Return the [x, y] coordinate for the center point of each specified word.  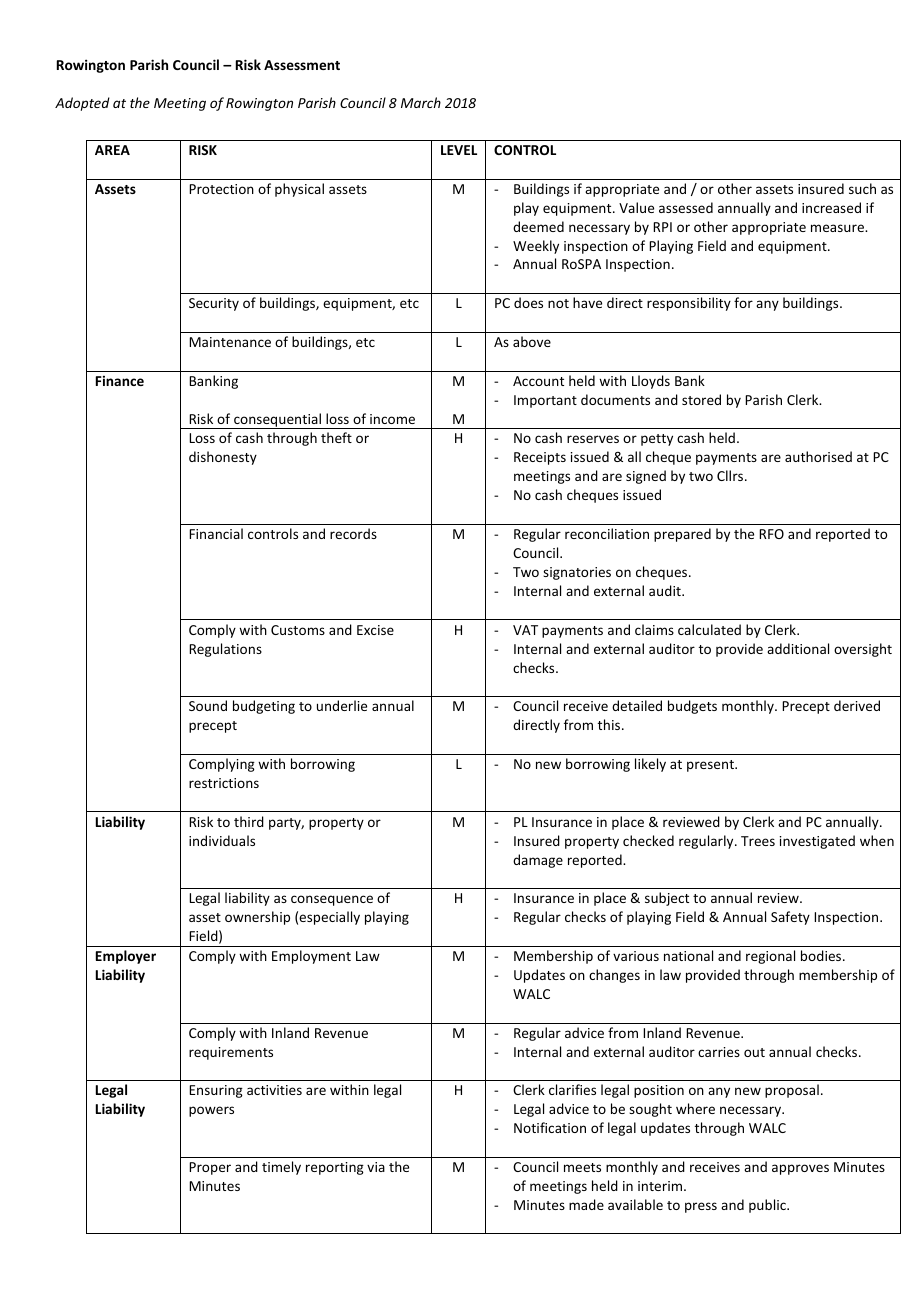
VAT [525, 630]
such [862, 188]
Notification [550, 1127]
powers [211, 1111]
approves [800, 1169]
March [421, 102]
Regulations [225, 650]
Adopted [82, 104]
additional [798, 648]
